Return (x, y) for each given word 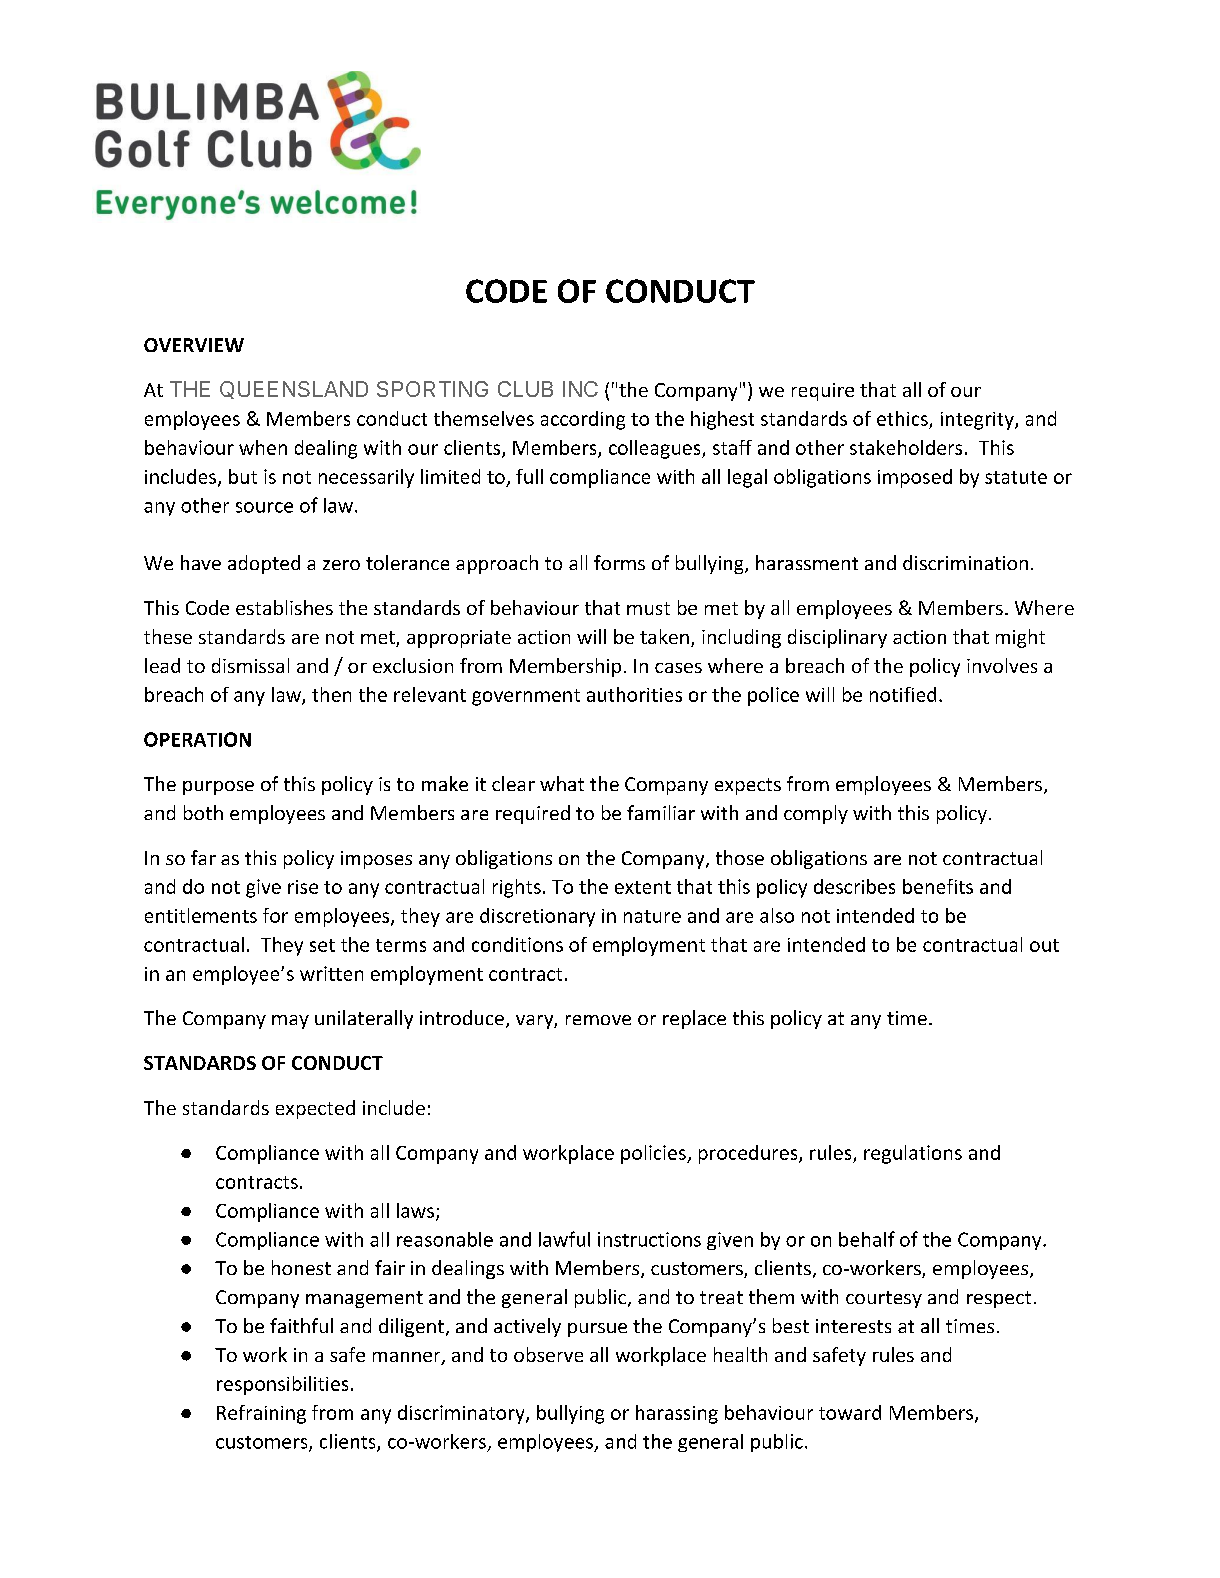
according (583, 420)
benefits (938, 886)
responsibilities (282, 1385)
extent (643, 887)
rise (303, 887)
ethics (903, 420)
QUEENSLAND (294, 390)
